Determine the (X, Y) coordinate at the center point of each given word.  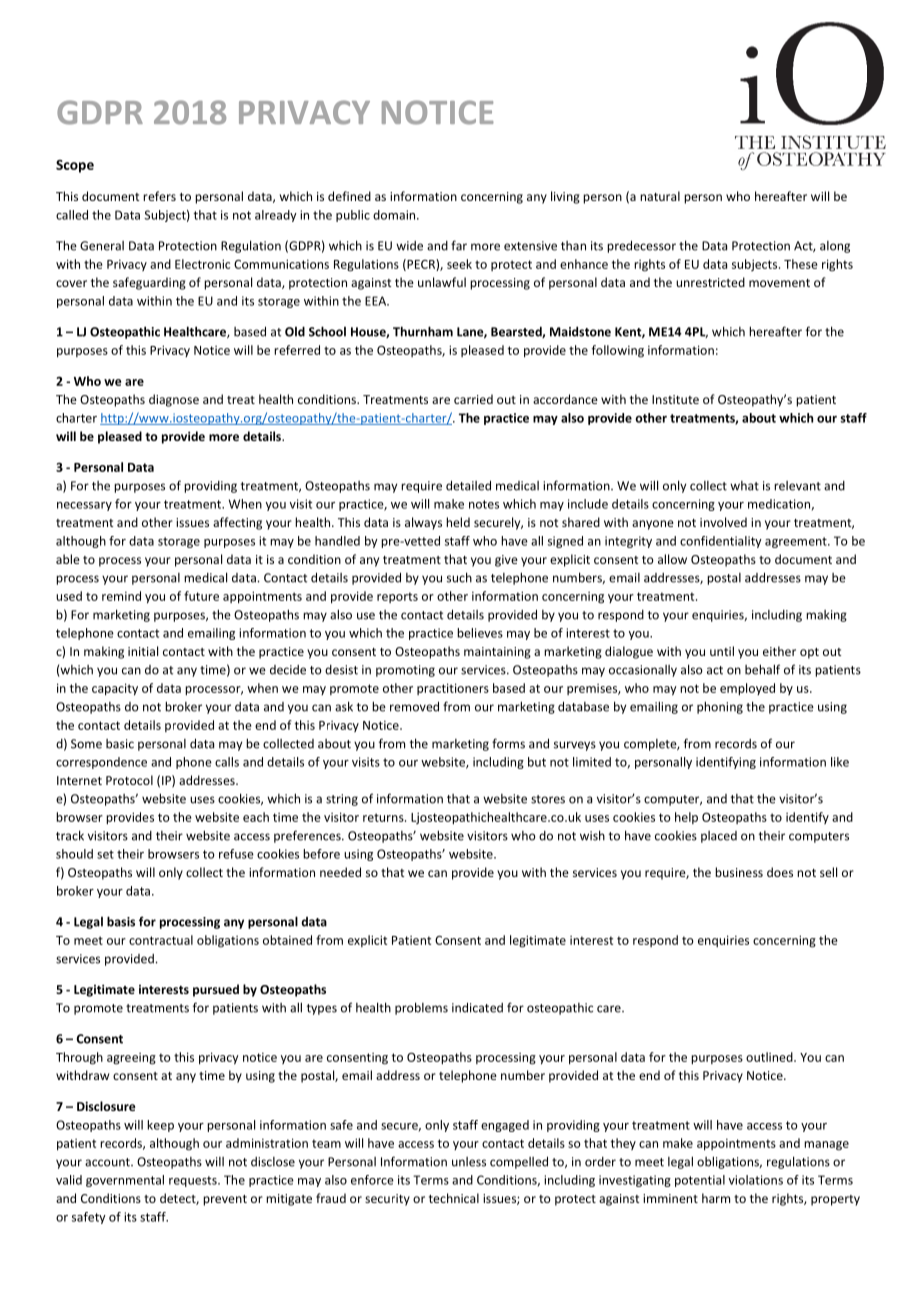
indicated (477, 1007)
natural (660, 196)
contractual (161, 940)
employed (747, 689)
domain (395, 215)
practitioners (453, 689)
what (744, 486)
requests (194, 1181)
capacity (115, 689)
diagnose (174, 400)
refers (159, 196)
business (739, 872)
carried (473, 399)
